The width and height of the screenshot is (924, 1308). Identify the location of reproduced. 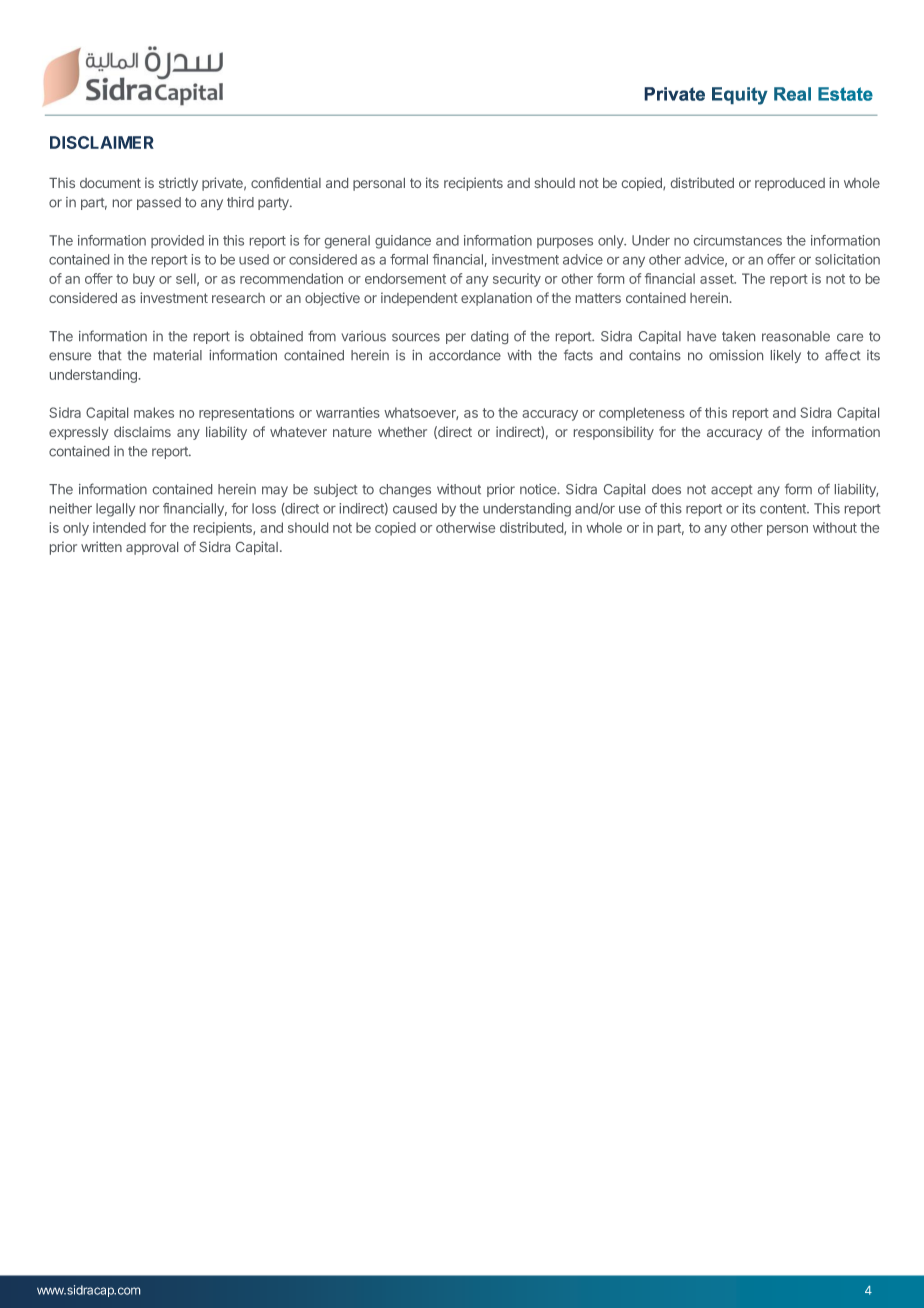
(790, 184).
